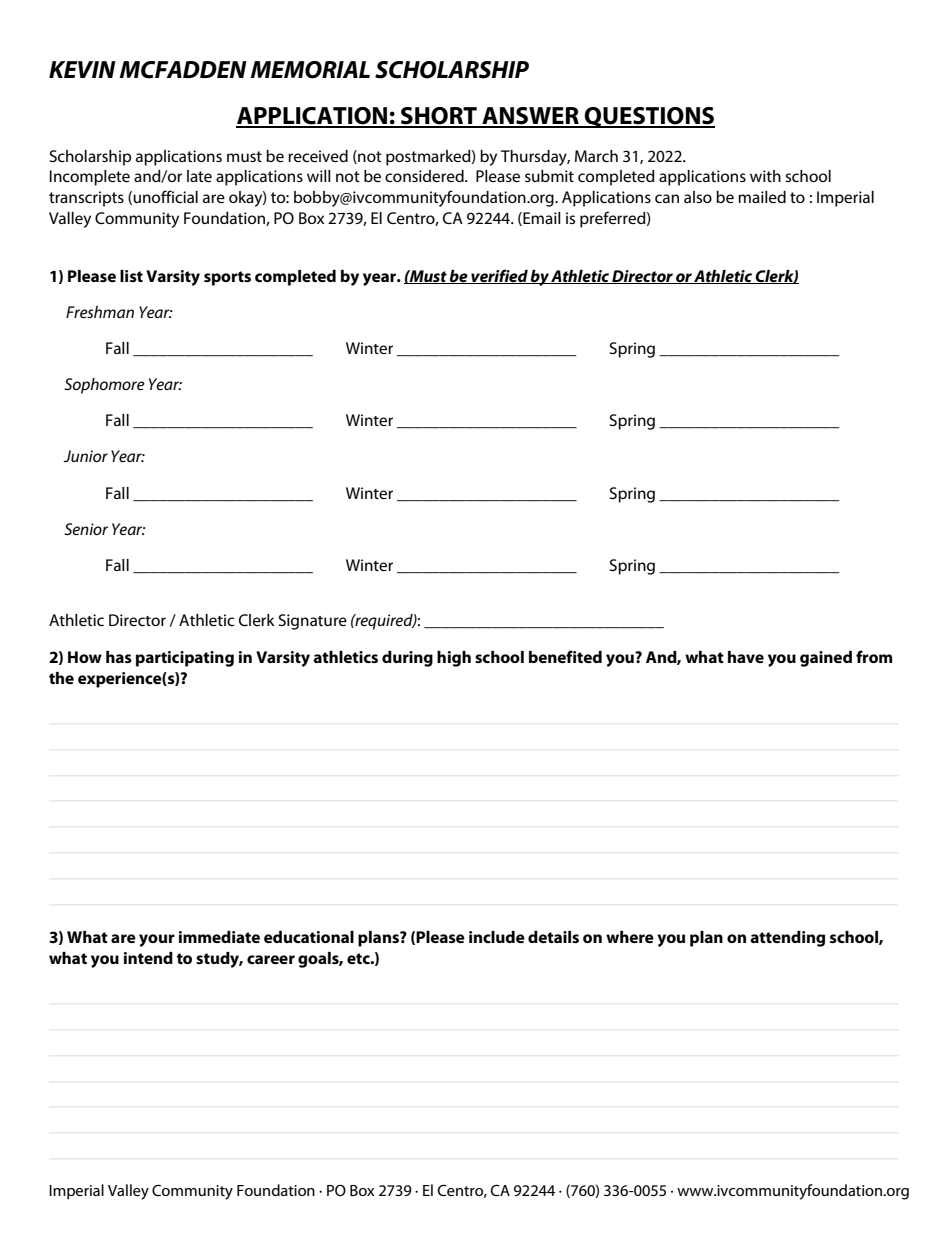  I want to click on participating, so click(185, 659).
